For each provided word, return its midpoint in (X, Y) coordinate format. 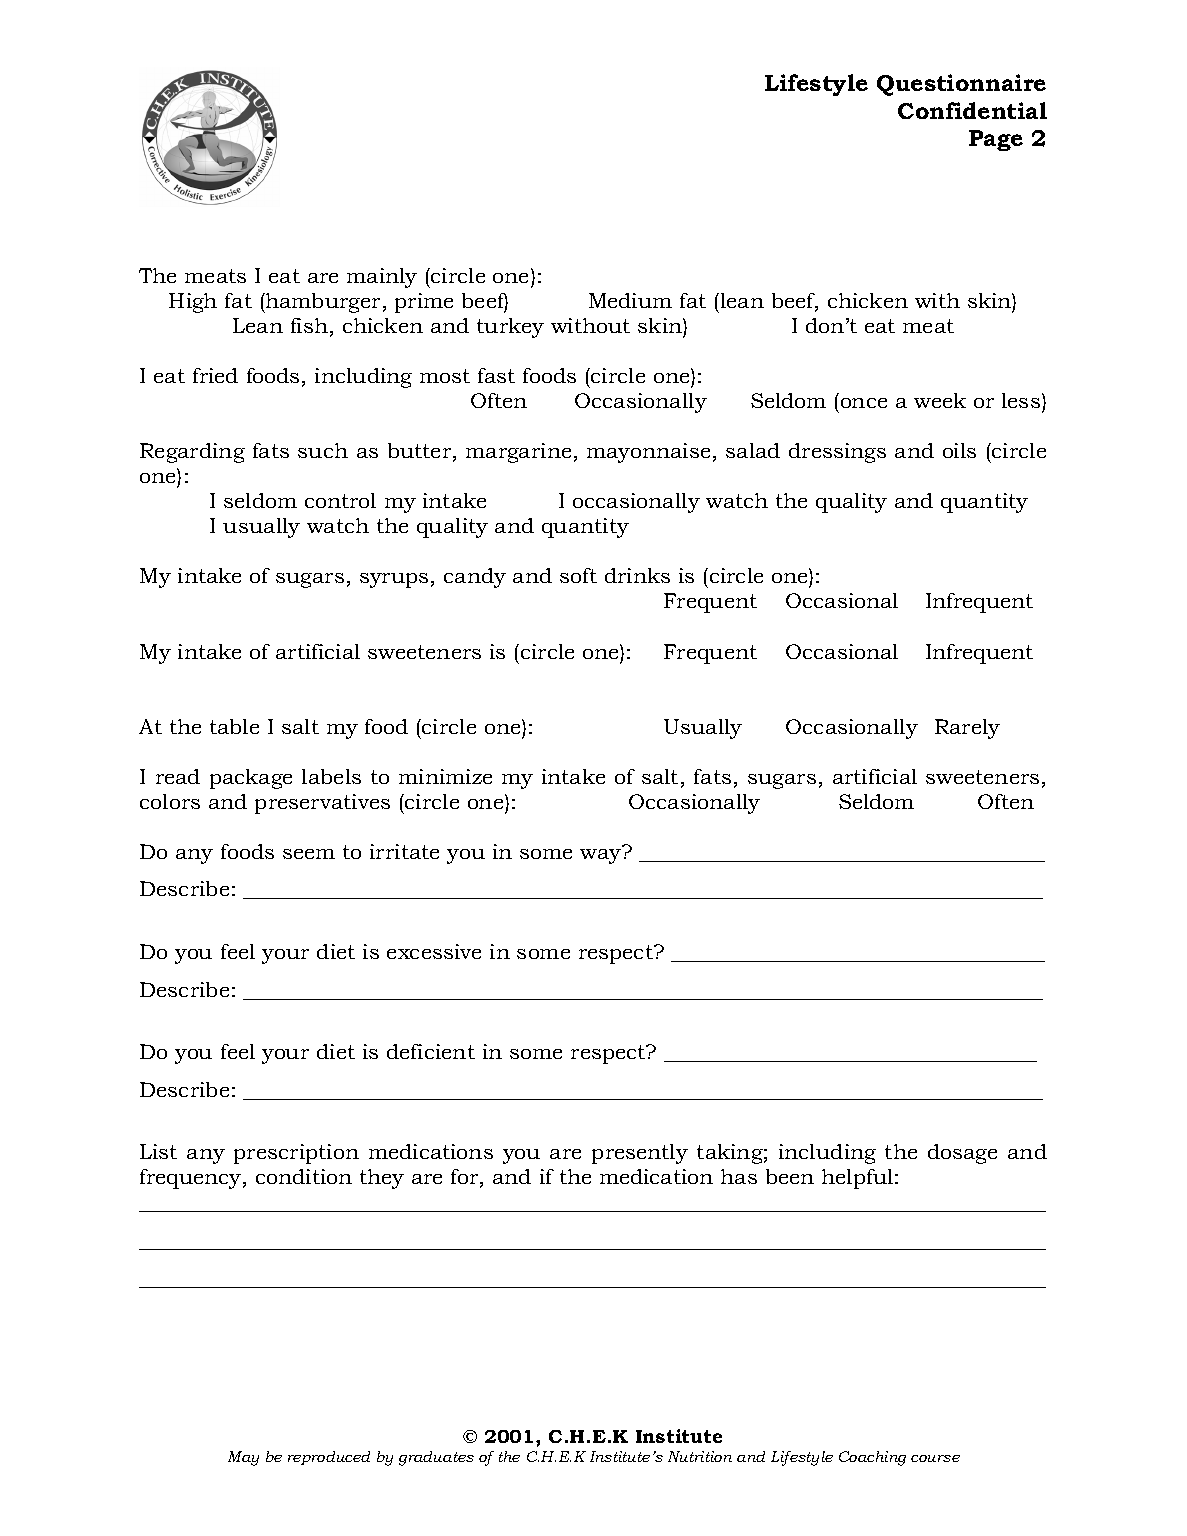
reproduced (329, 1458)
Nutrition (700, 1456)
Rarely (967, 729)
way (602, 855)
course (935, 1458)
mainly (382, 278)
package (251, 779)
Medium (630, 300)
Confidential (972, 110)
